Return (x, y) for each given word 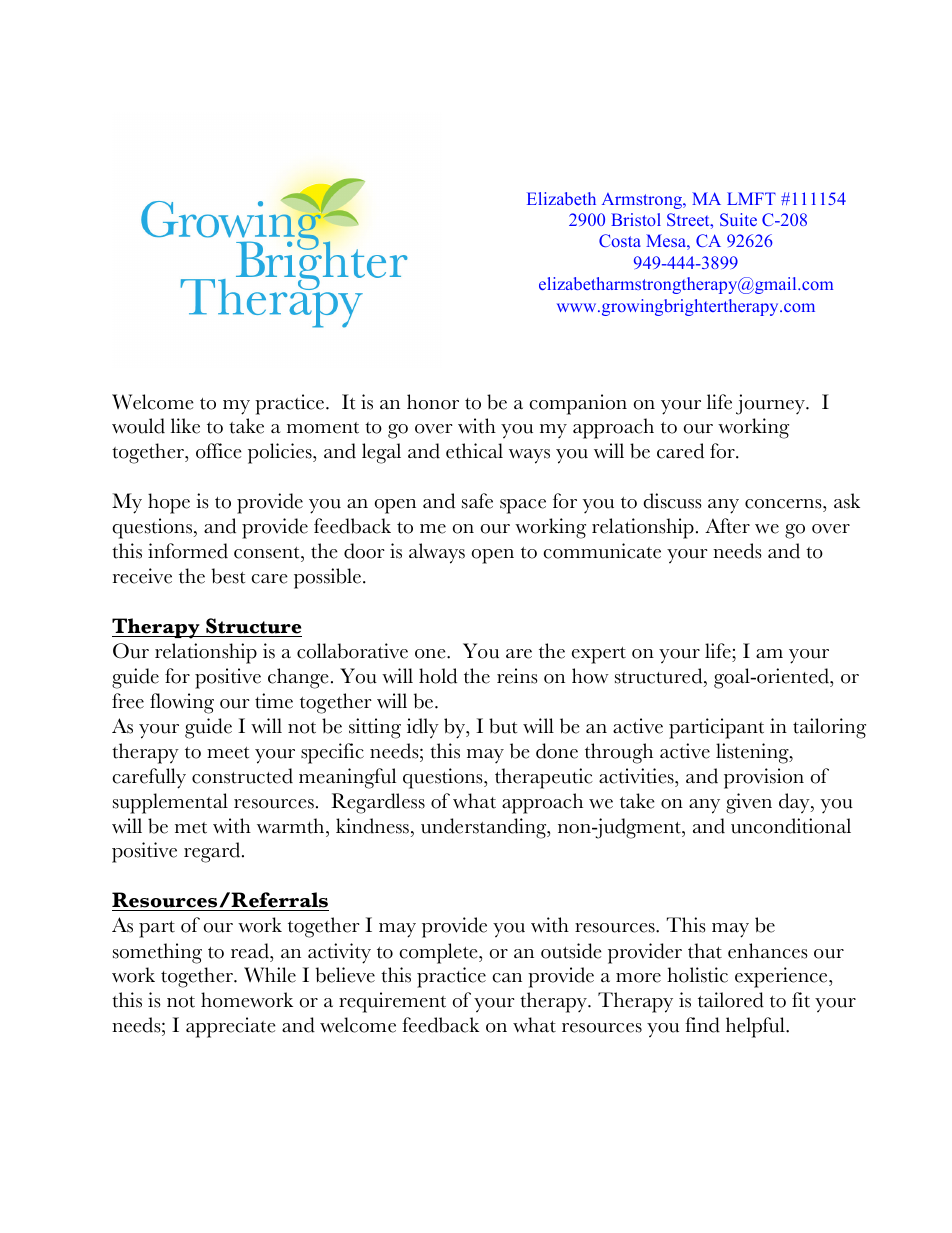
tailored (731, 1000)
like (185, 426)
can (507, 978)
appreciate (231, 1027)
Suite (738, 219)
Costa (620, 240)
